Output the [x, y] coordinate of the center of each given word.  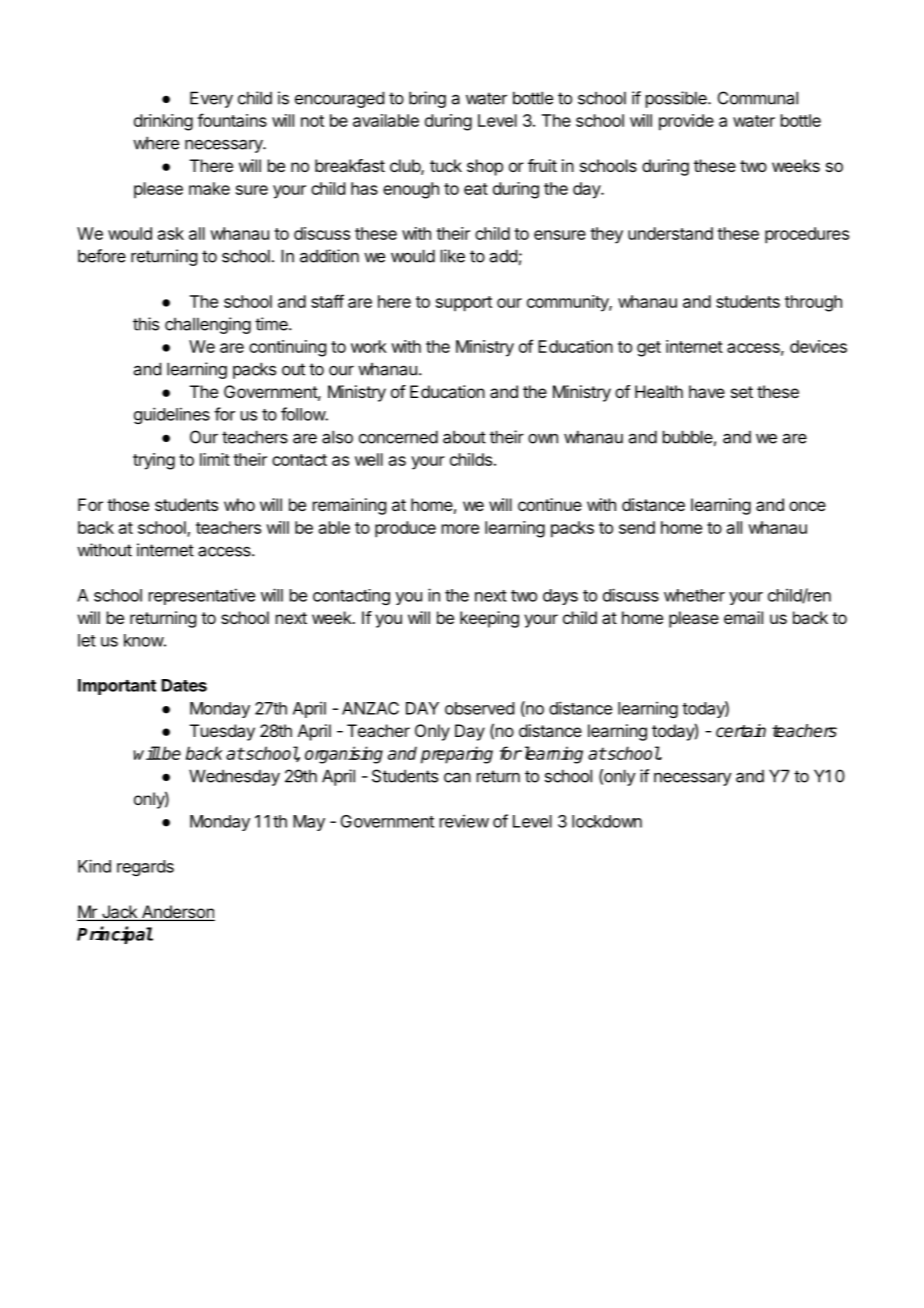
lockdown [607, 821]
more [460, 529]
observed [479, 708]
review [464, 821]
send [637, 527]
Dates [184, 685]
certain [741, 731]
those [128, 504]
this [146, 324]
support [464, 304]
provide [686, 122]
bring [427, 99]
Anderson [177, 913]
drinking [163, 122]
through [813, 303]
